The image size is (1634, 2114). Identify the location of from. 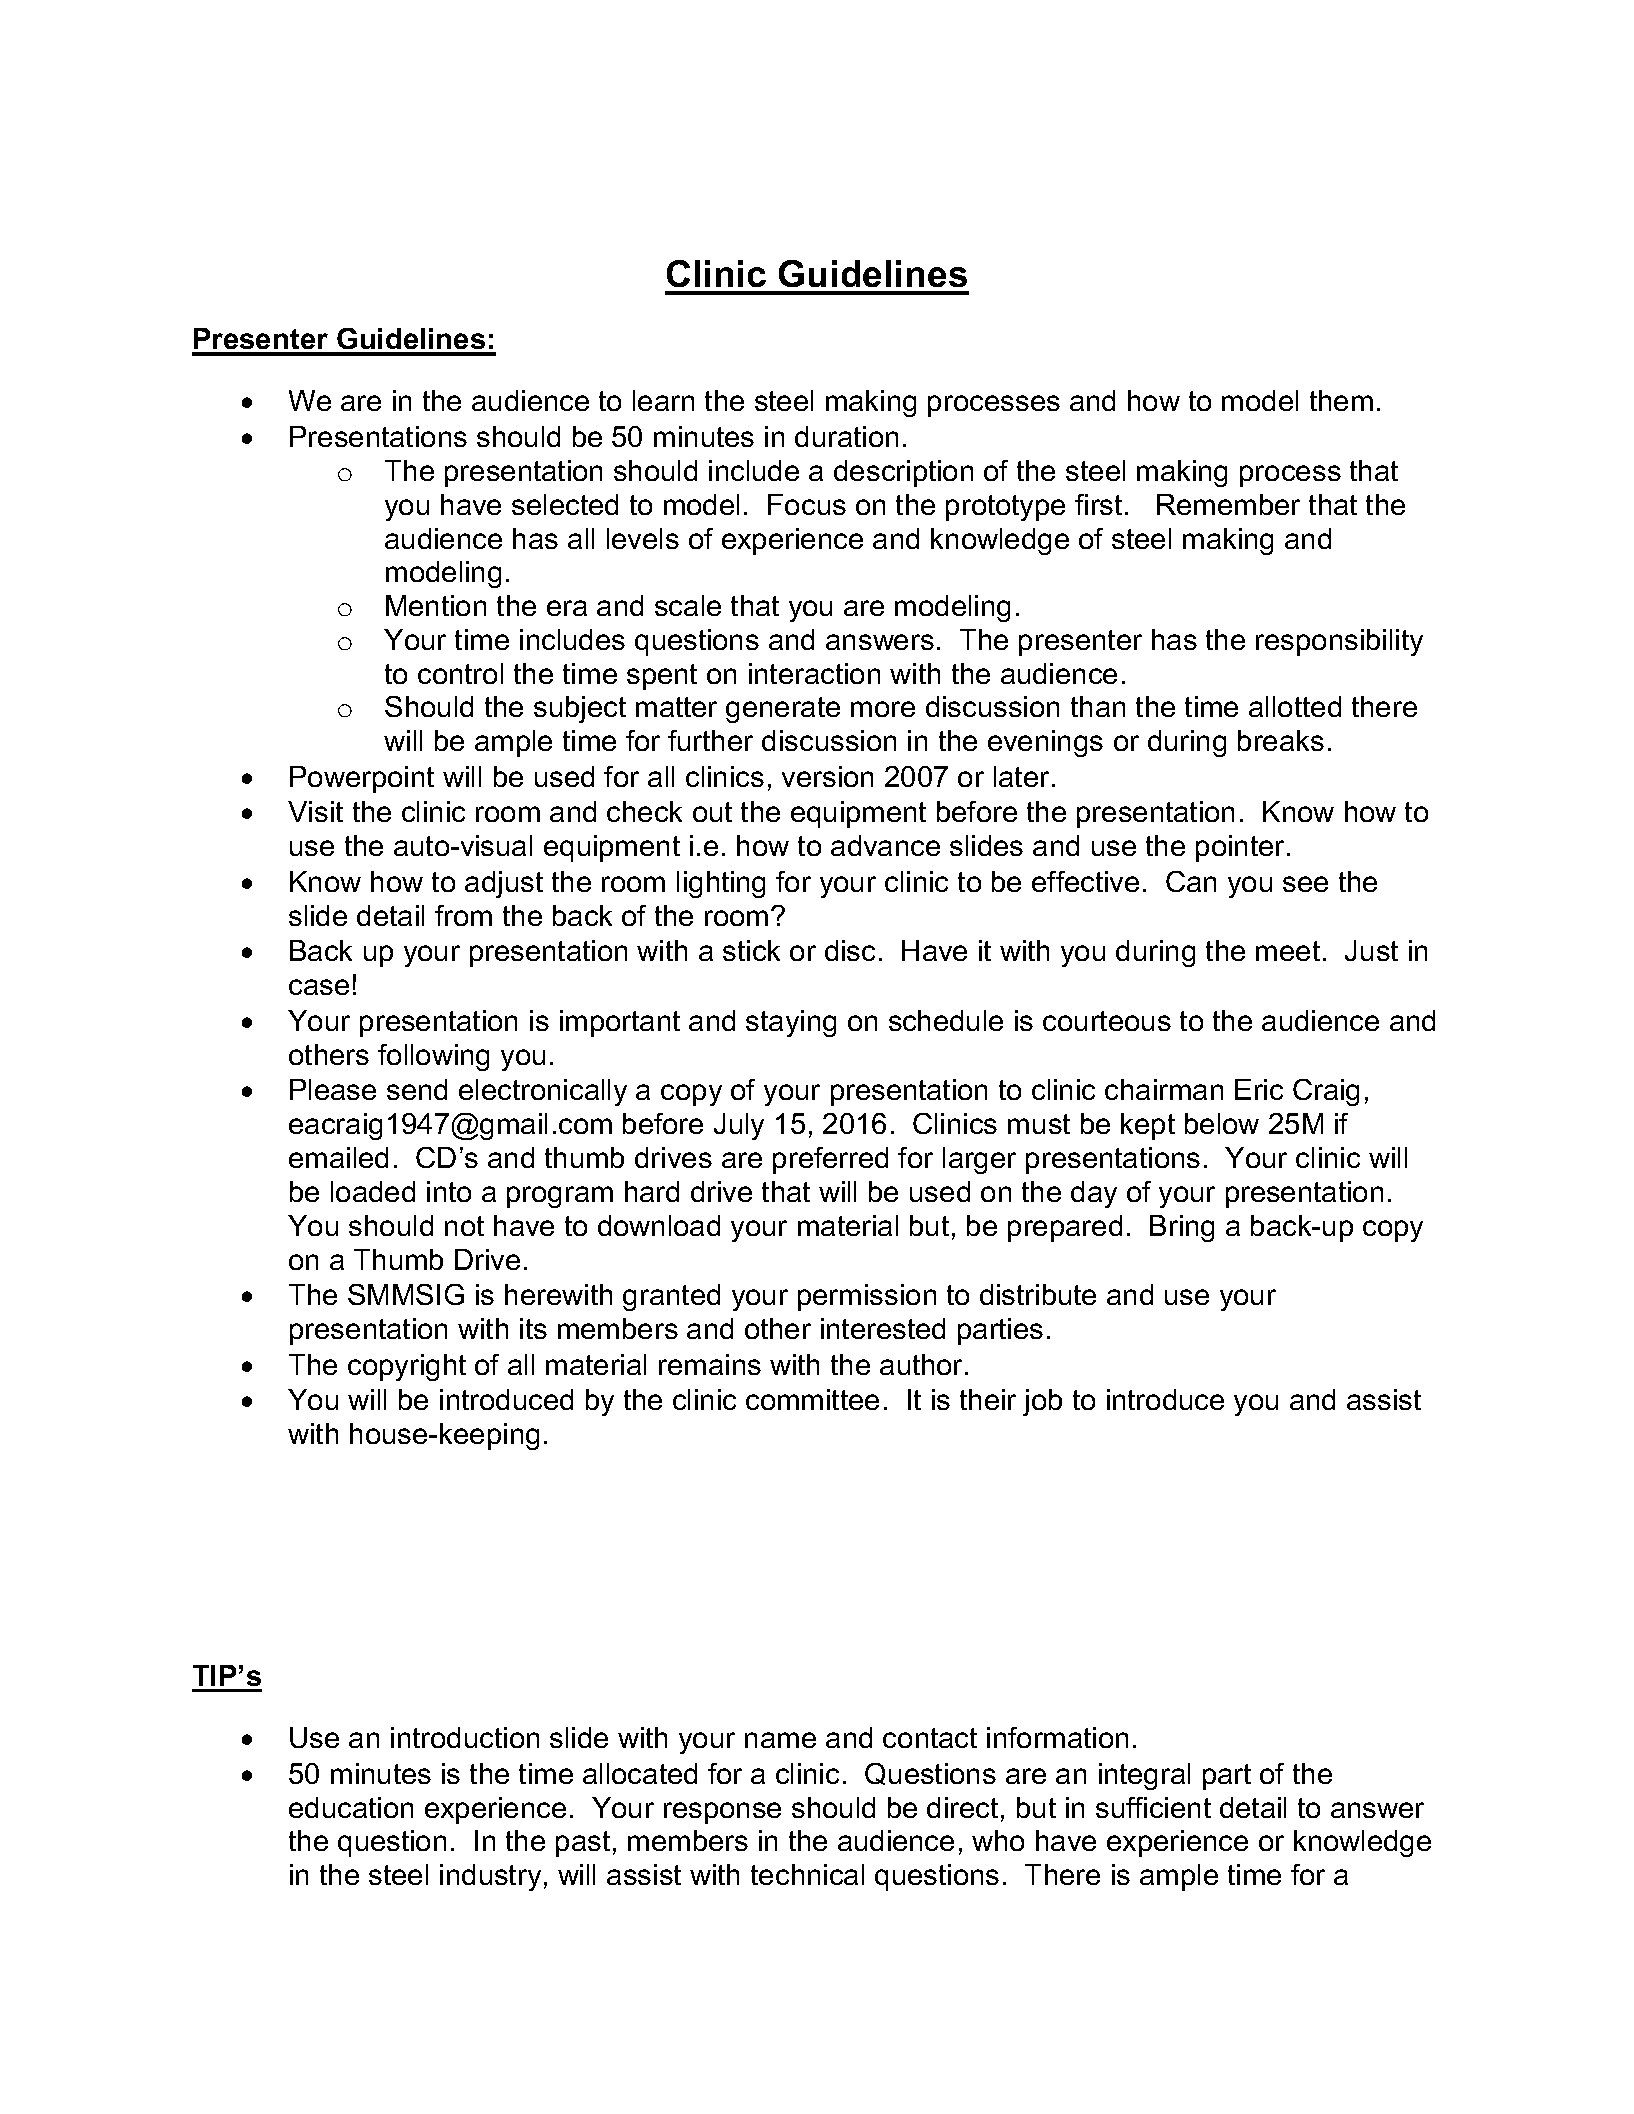
(463, 915).
